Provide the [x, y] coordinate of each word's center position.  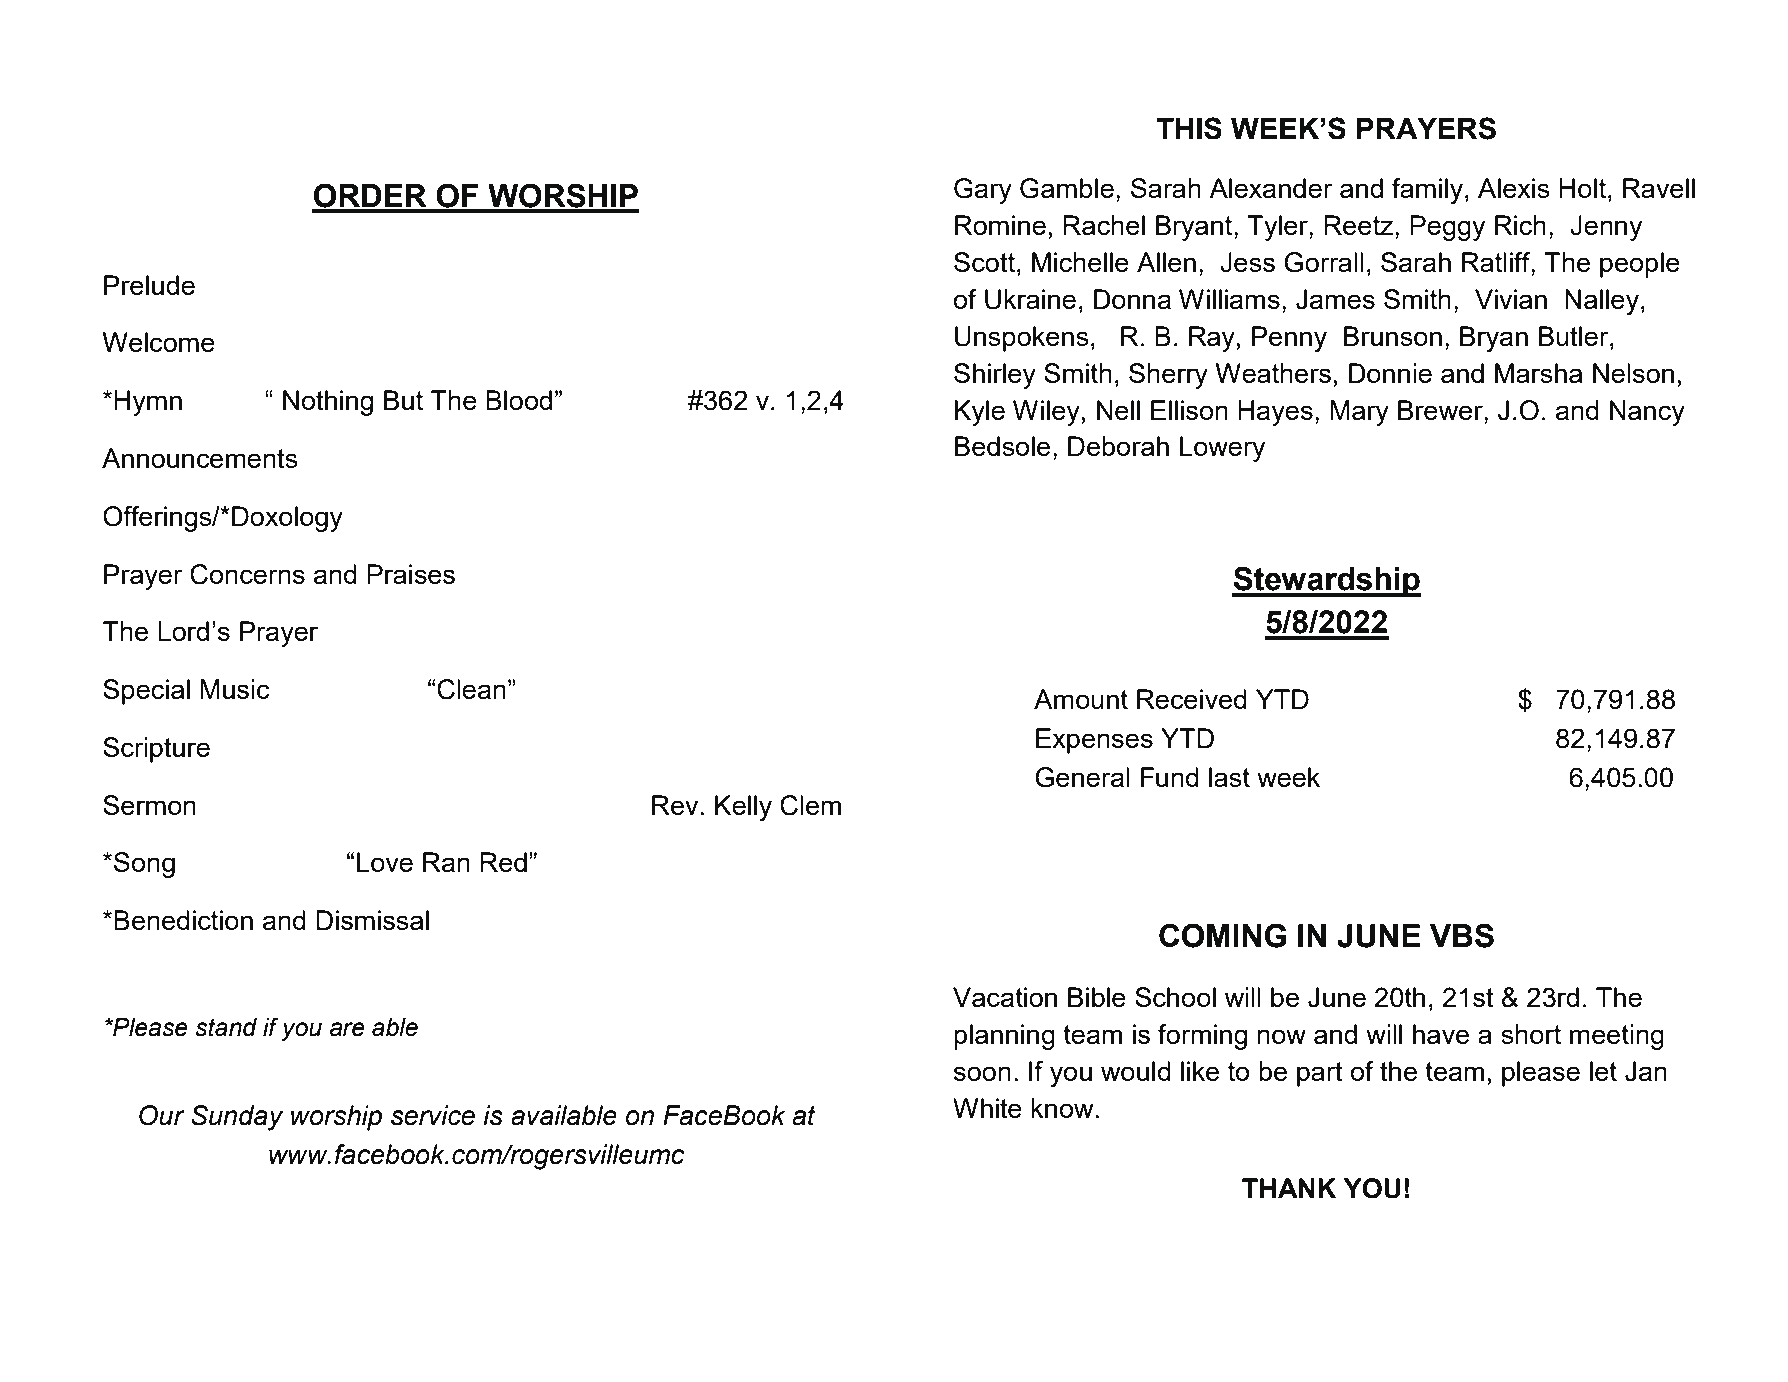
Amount [1081, 699]
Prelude [149, 285]
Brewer [1441, 410]
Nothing [328, 403]
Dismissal [372, 920]
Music [235, 689]
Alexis [1514, 188]
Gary [983, 191]
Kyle [980, 413]
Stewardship [1326, 581]
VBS [1462, 935]
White [987, 1108]
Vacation [1005, 997]
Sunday [237, 1118]
